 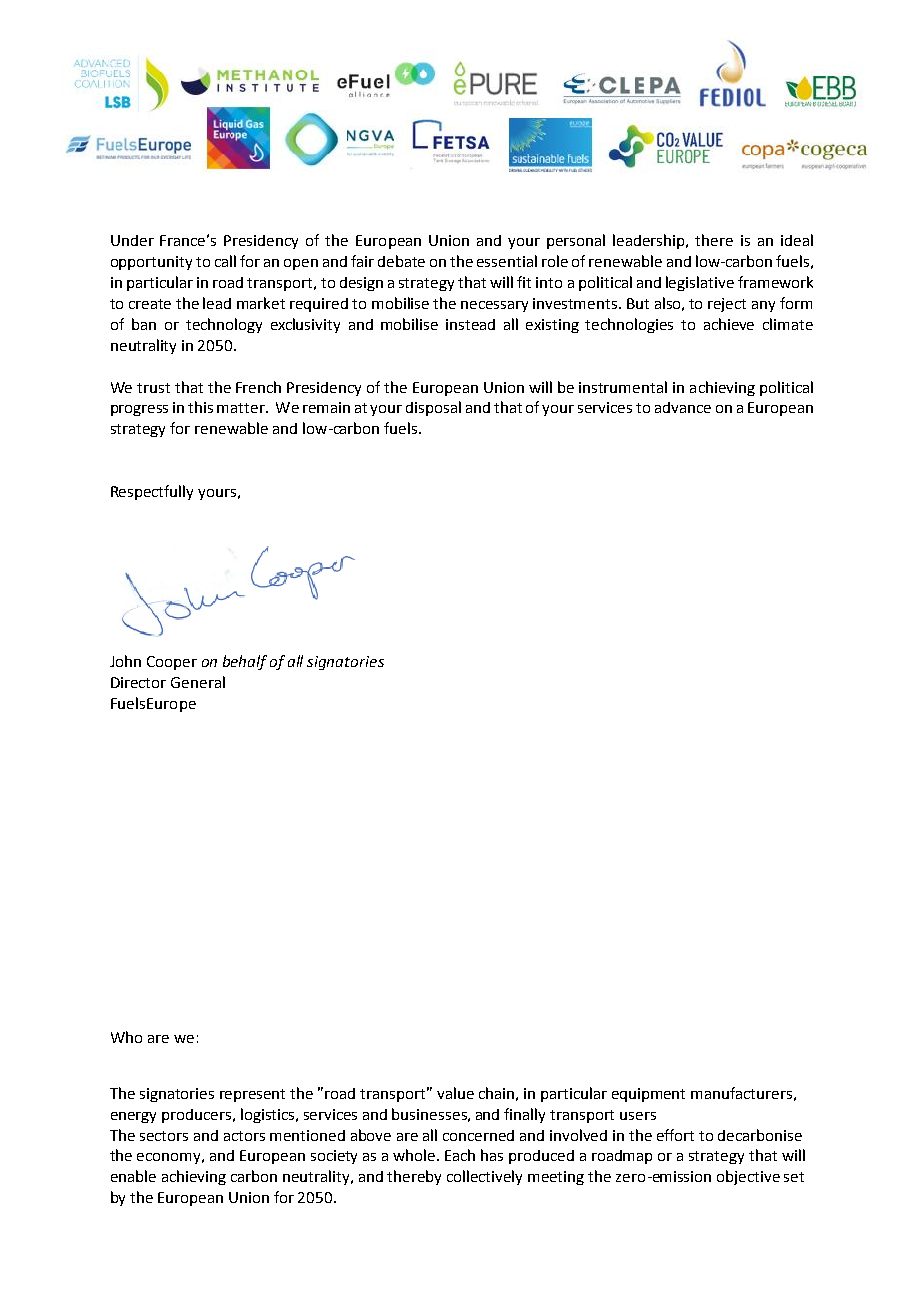 I want to click on disposal, so click(x=433, y=408).
